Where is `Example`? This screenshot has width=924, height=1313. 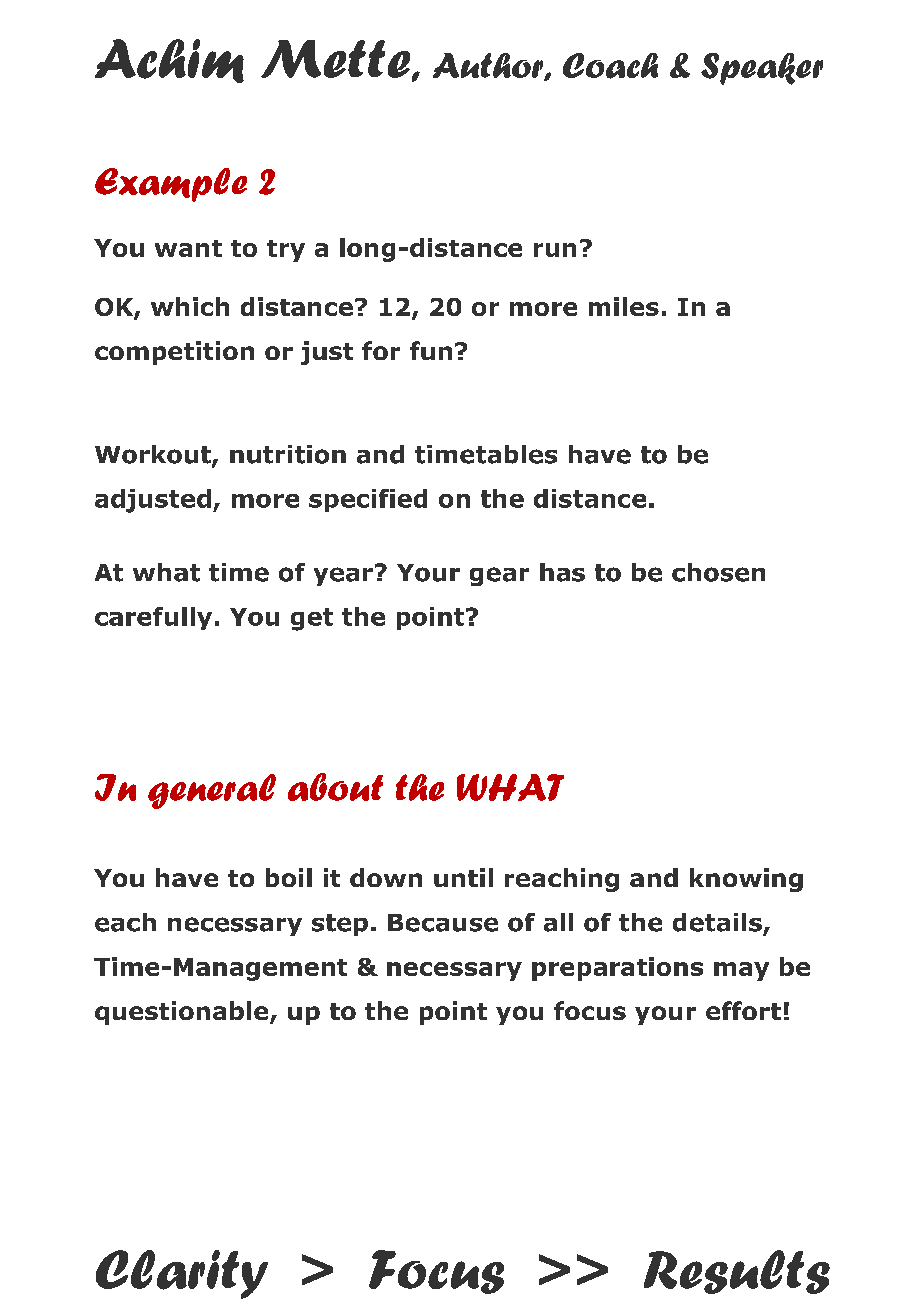
Example is located at coordinates (171, 185).
